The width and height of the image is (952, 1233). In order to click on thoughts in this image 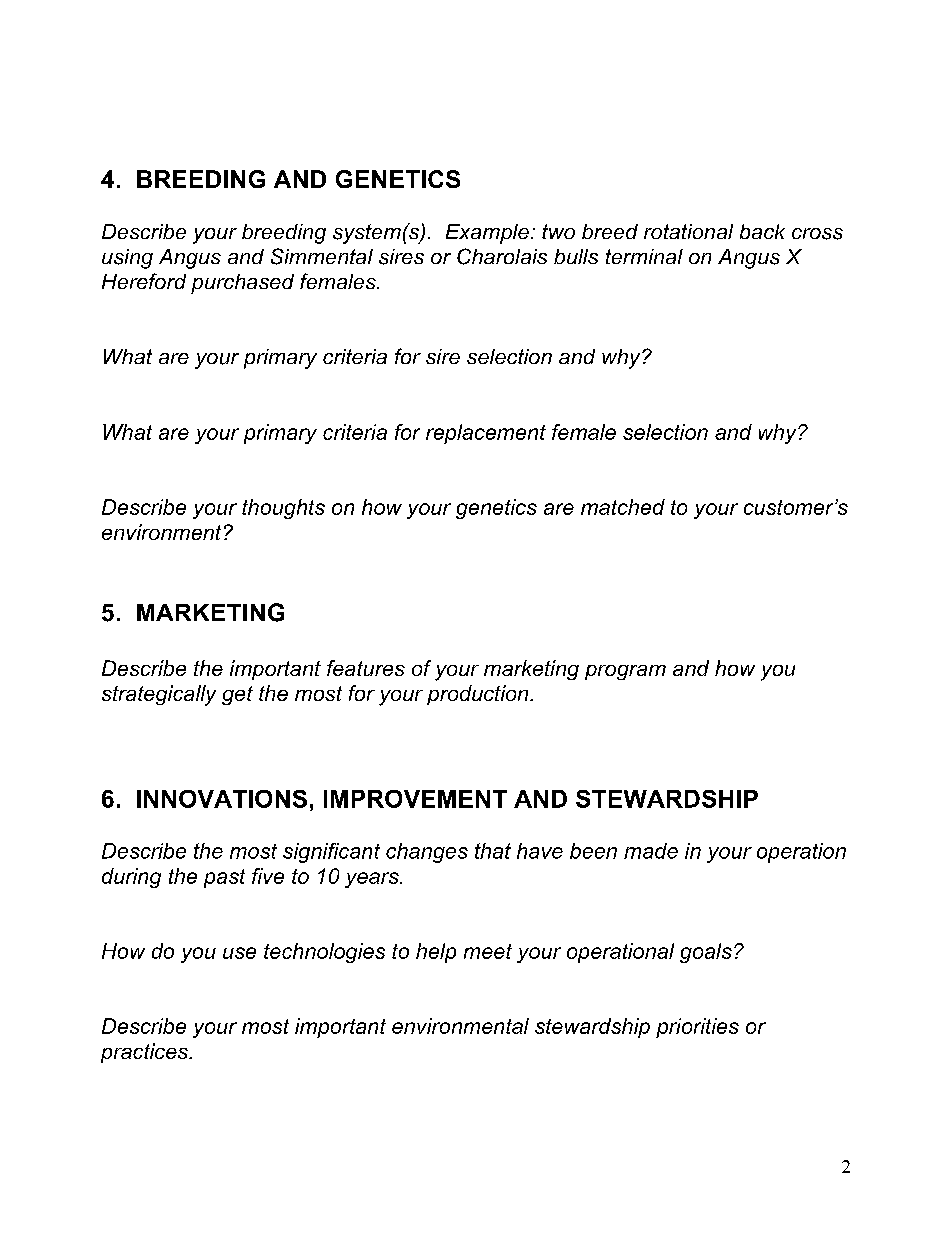, I will do `click(283, 509)`.
